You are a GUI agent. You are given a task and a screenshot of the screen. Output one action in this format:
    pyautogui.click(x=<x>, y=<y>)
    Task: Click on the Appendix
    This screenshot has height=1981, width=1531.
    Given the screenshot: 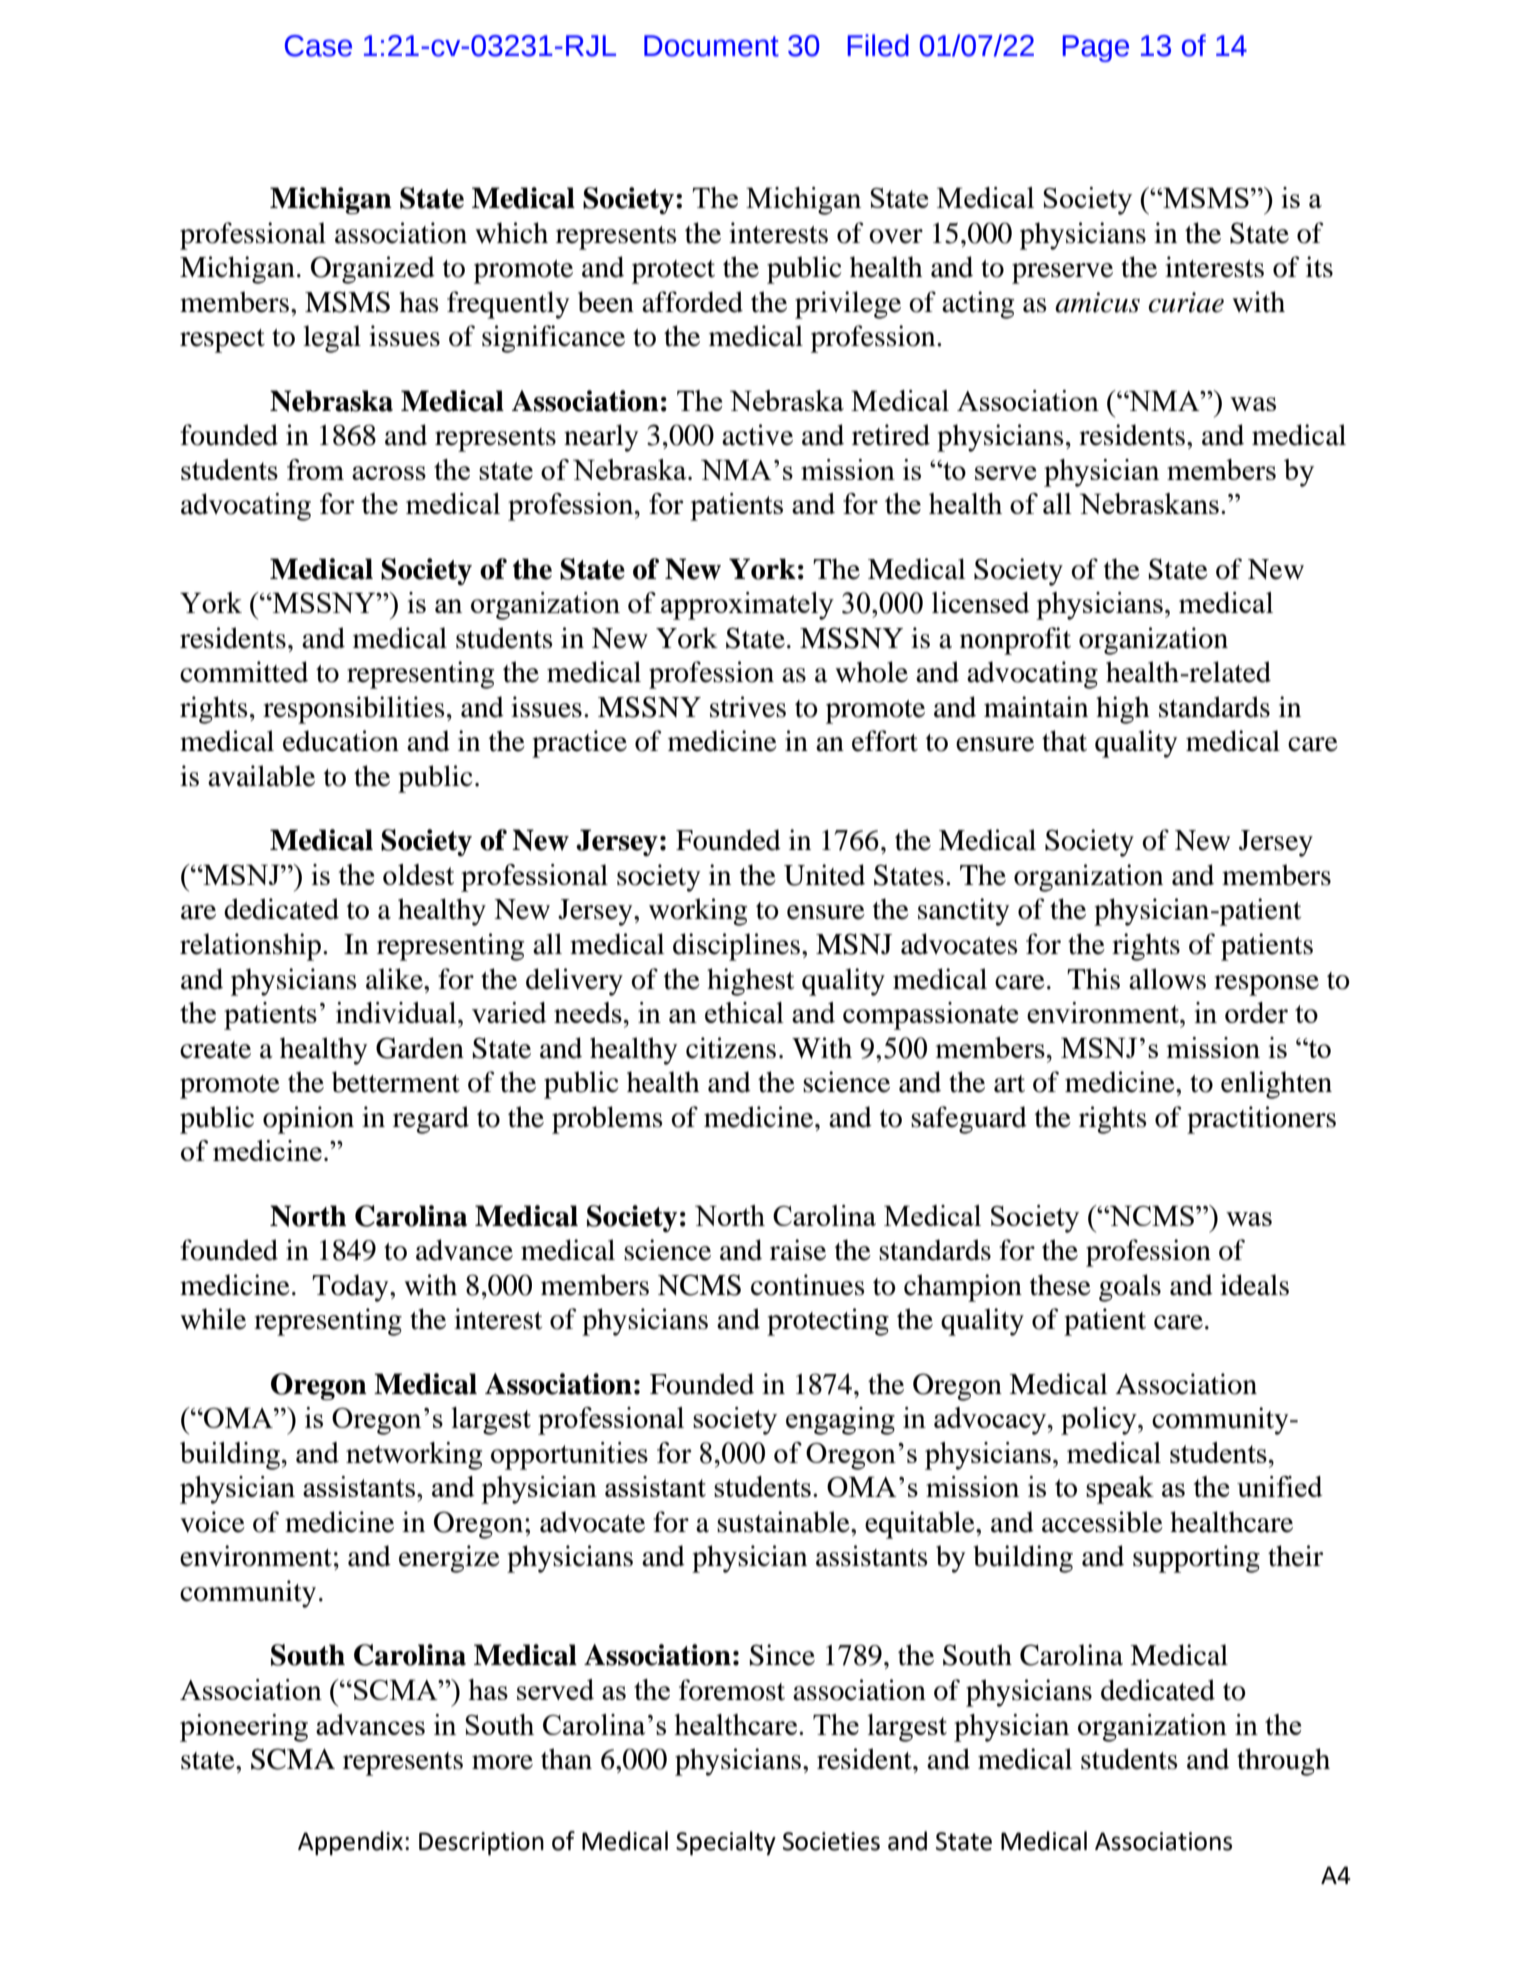 What is the action you would take?
    pyautogui.click(x=350, y=1843)
